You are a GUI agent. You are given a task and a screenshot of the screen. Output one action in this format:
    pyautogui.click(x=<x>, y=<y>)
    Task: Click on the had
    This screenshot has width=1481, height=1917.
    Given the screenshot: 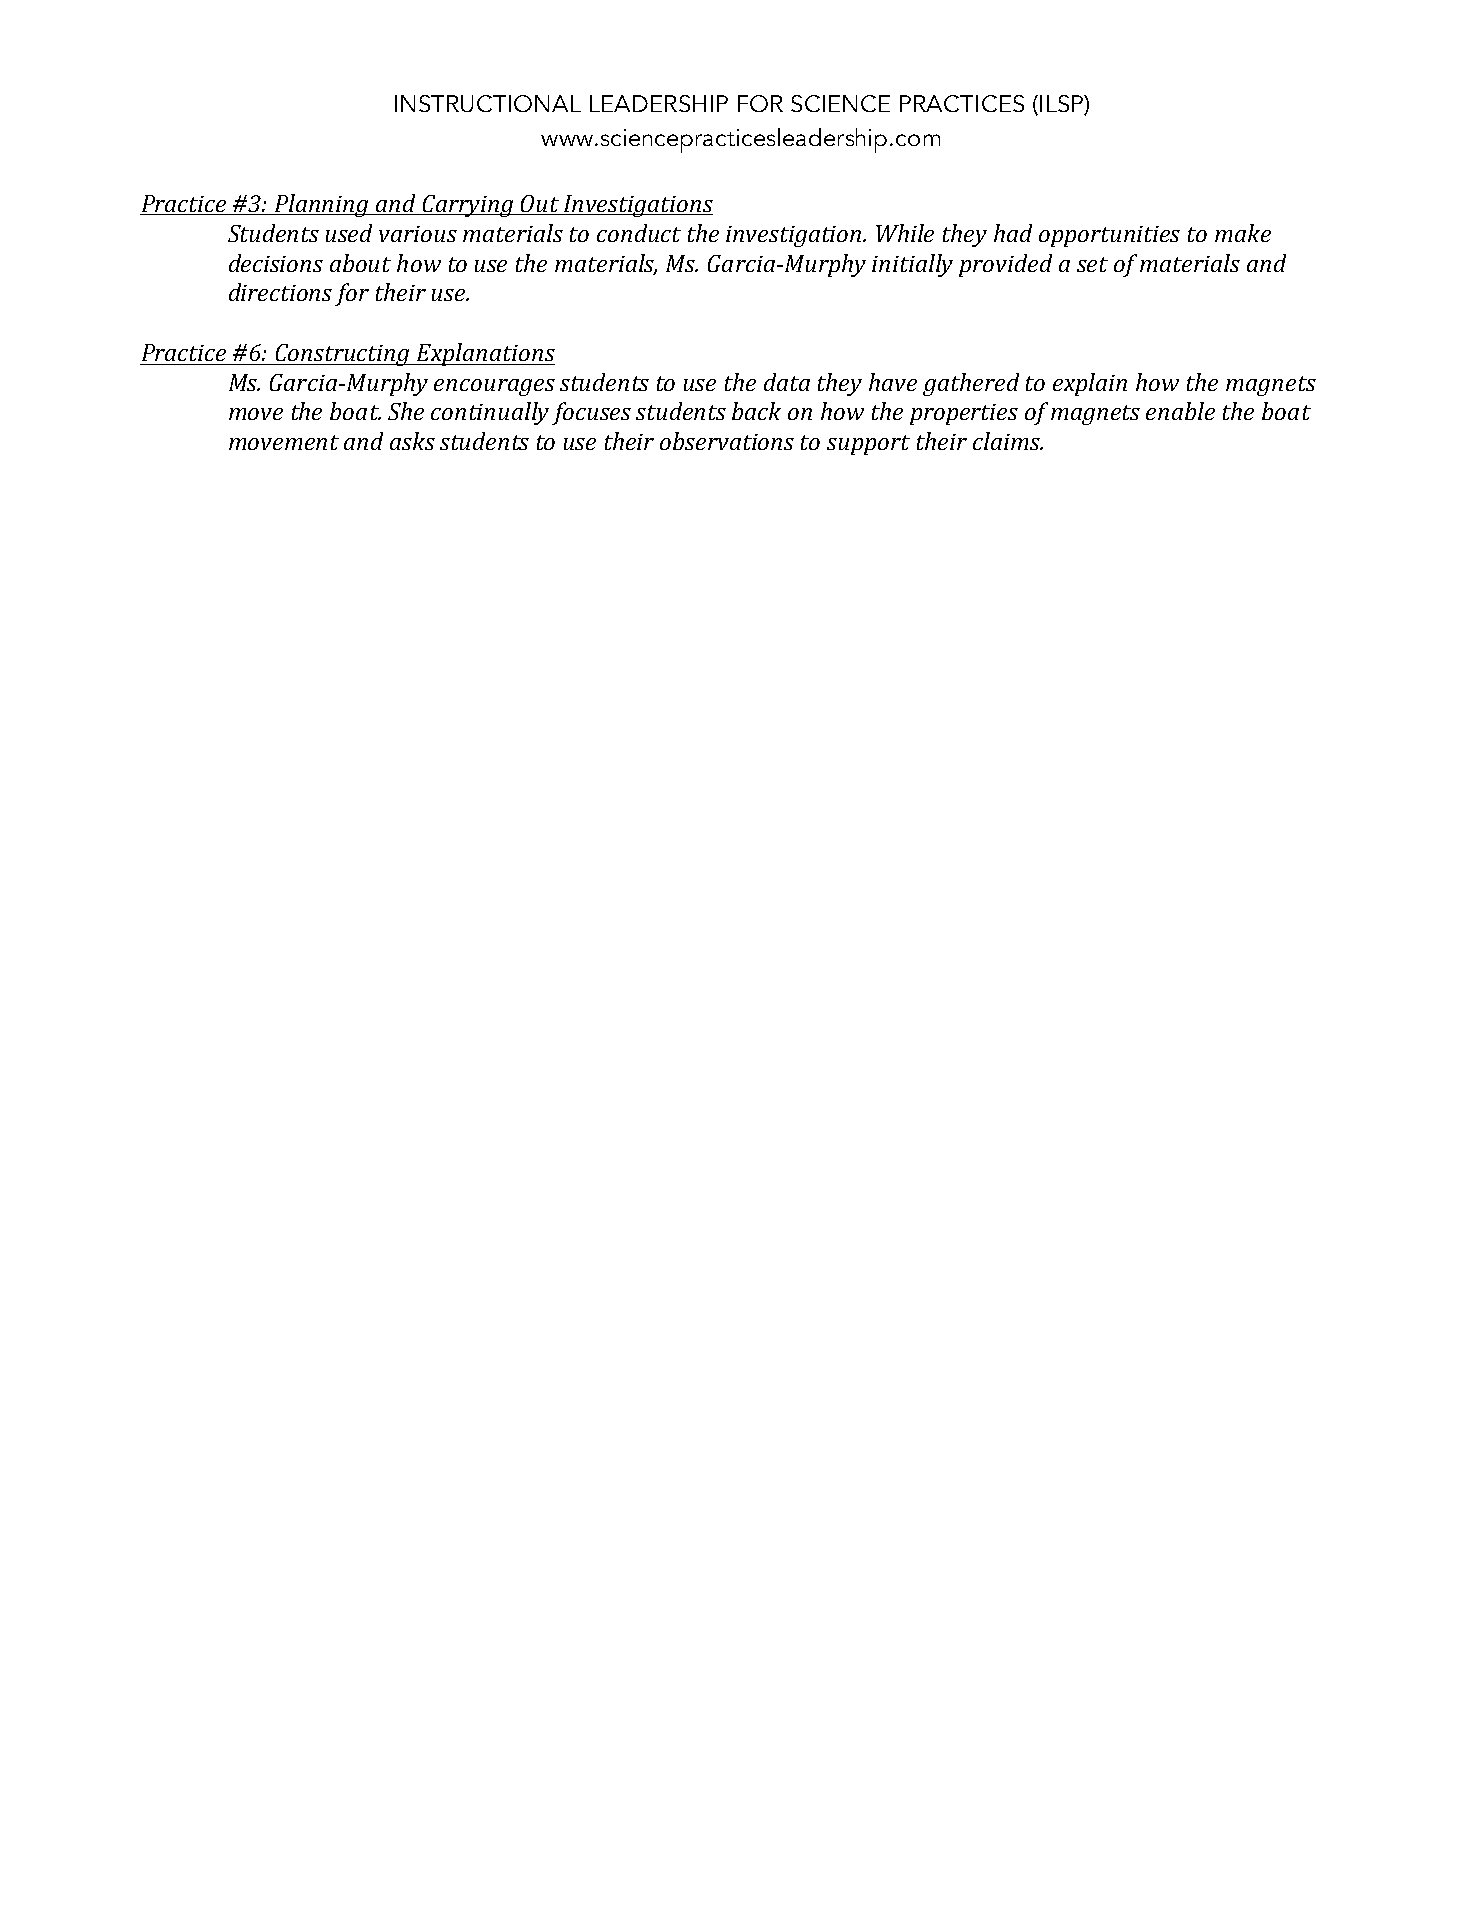 What is the action you would take?
    pyautogui.click(x=1013, y=233)
